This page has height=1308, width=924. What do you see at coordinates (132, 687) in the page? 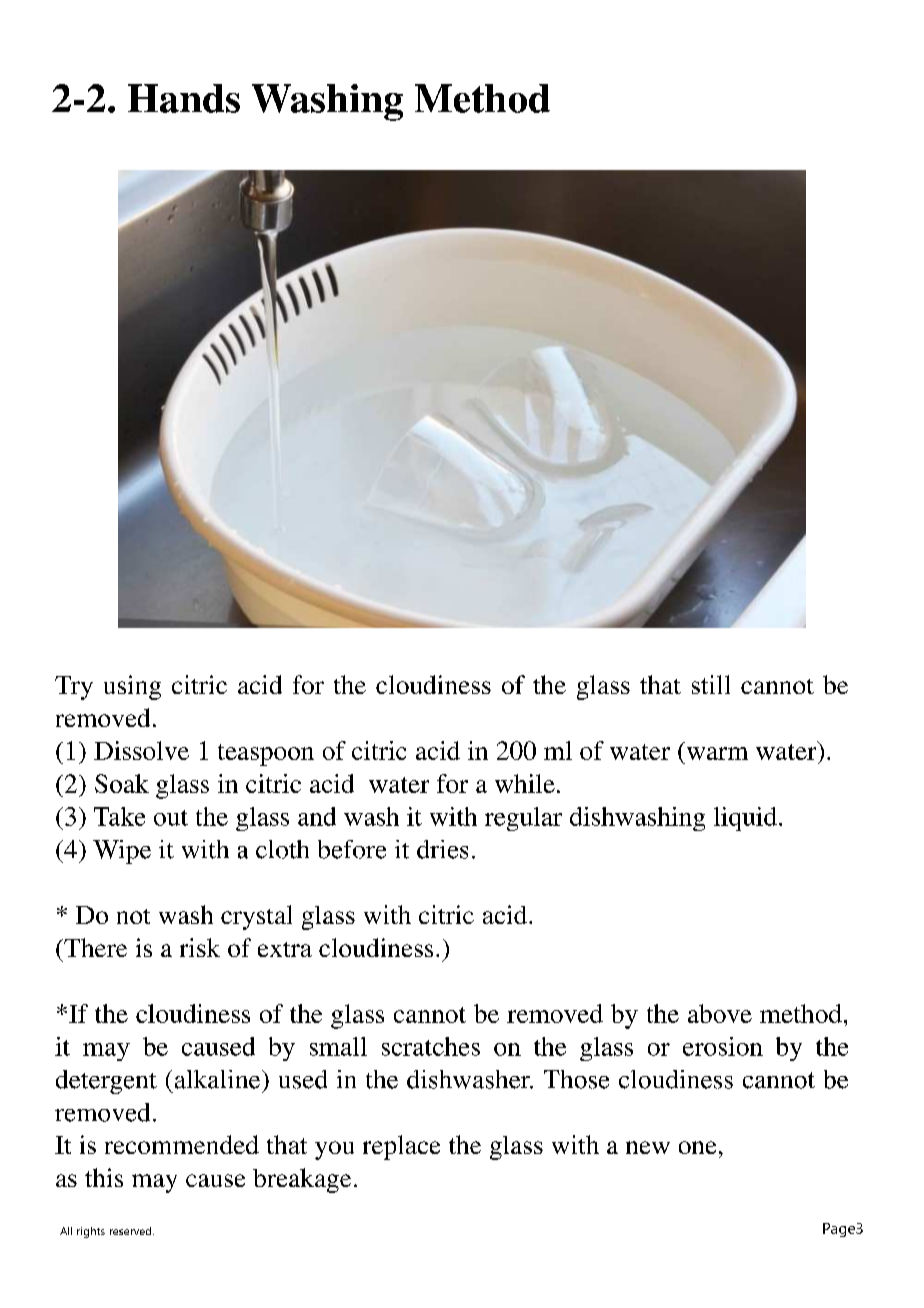
I see `using` at bounding box center [132, 687].
